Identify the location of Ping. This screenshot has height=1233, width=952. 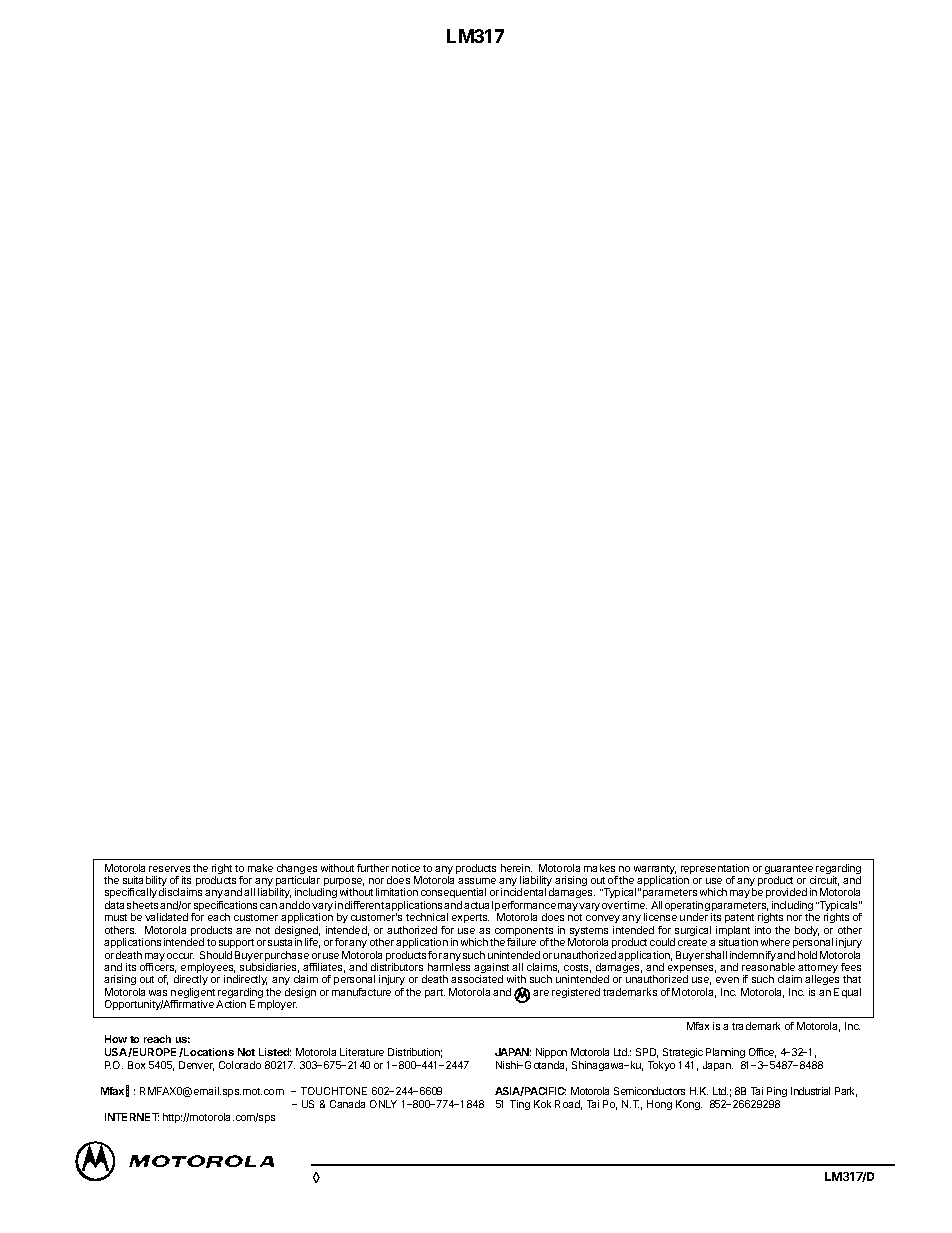
(777, 1092).
